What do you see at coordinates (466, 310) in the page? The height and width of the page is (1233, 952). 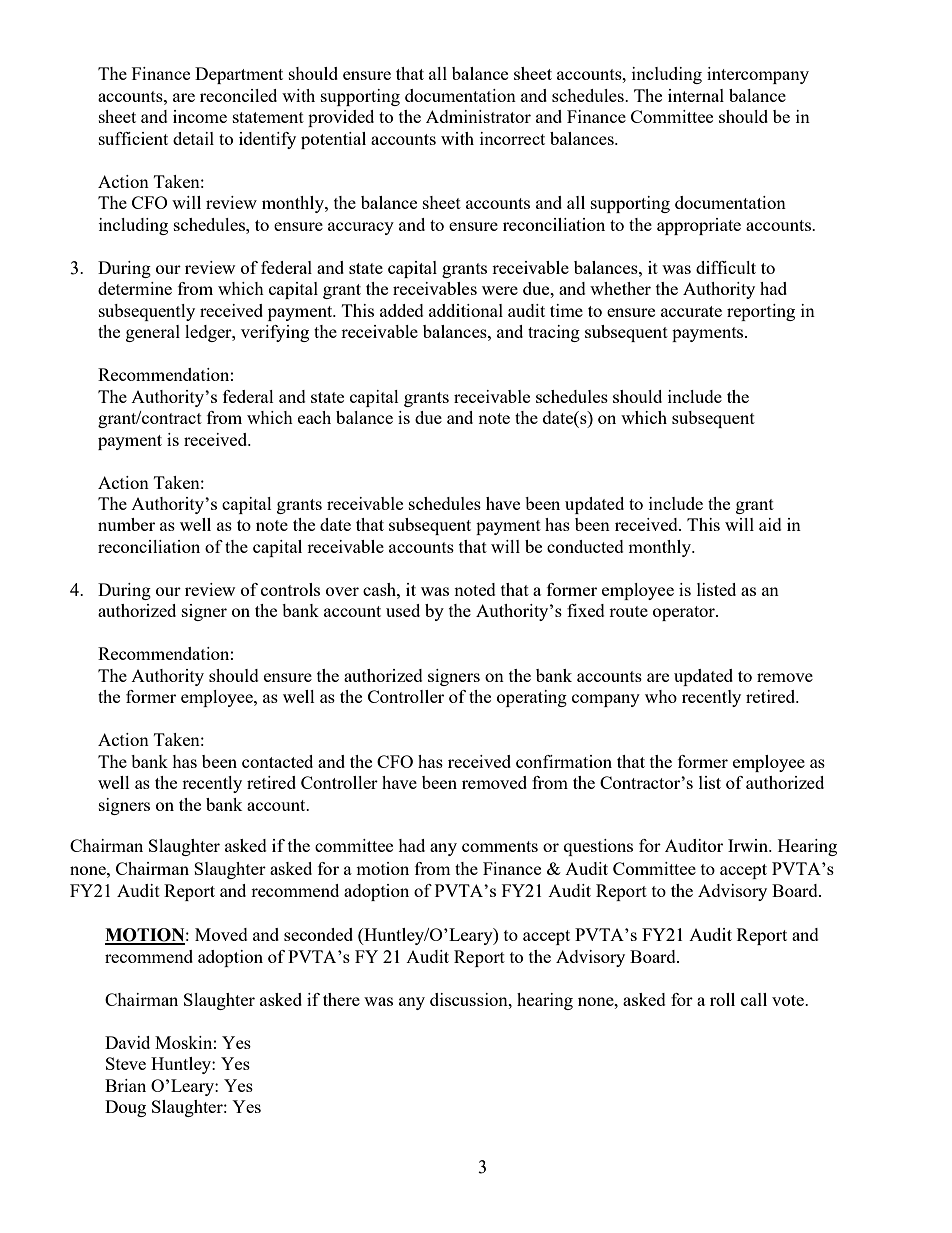 I see `additional` at bounding box center [466, 310].
